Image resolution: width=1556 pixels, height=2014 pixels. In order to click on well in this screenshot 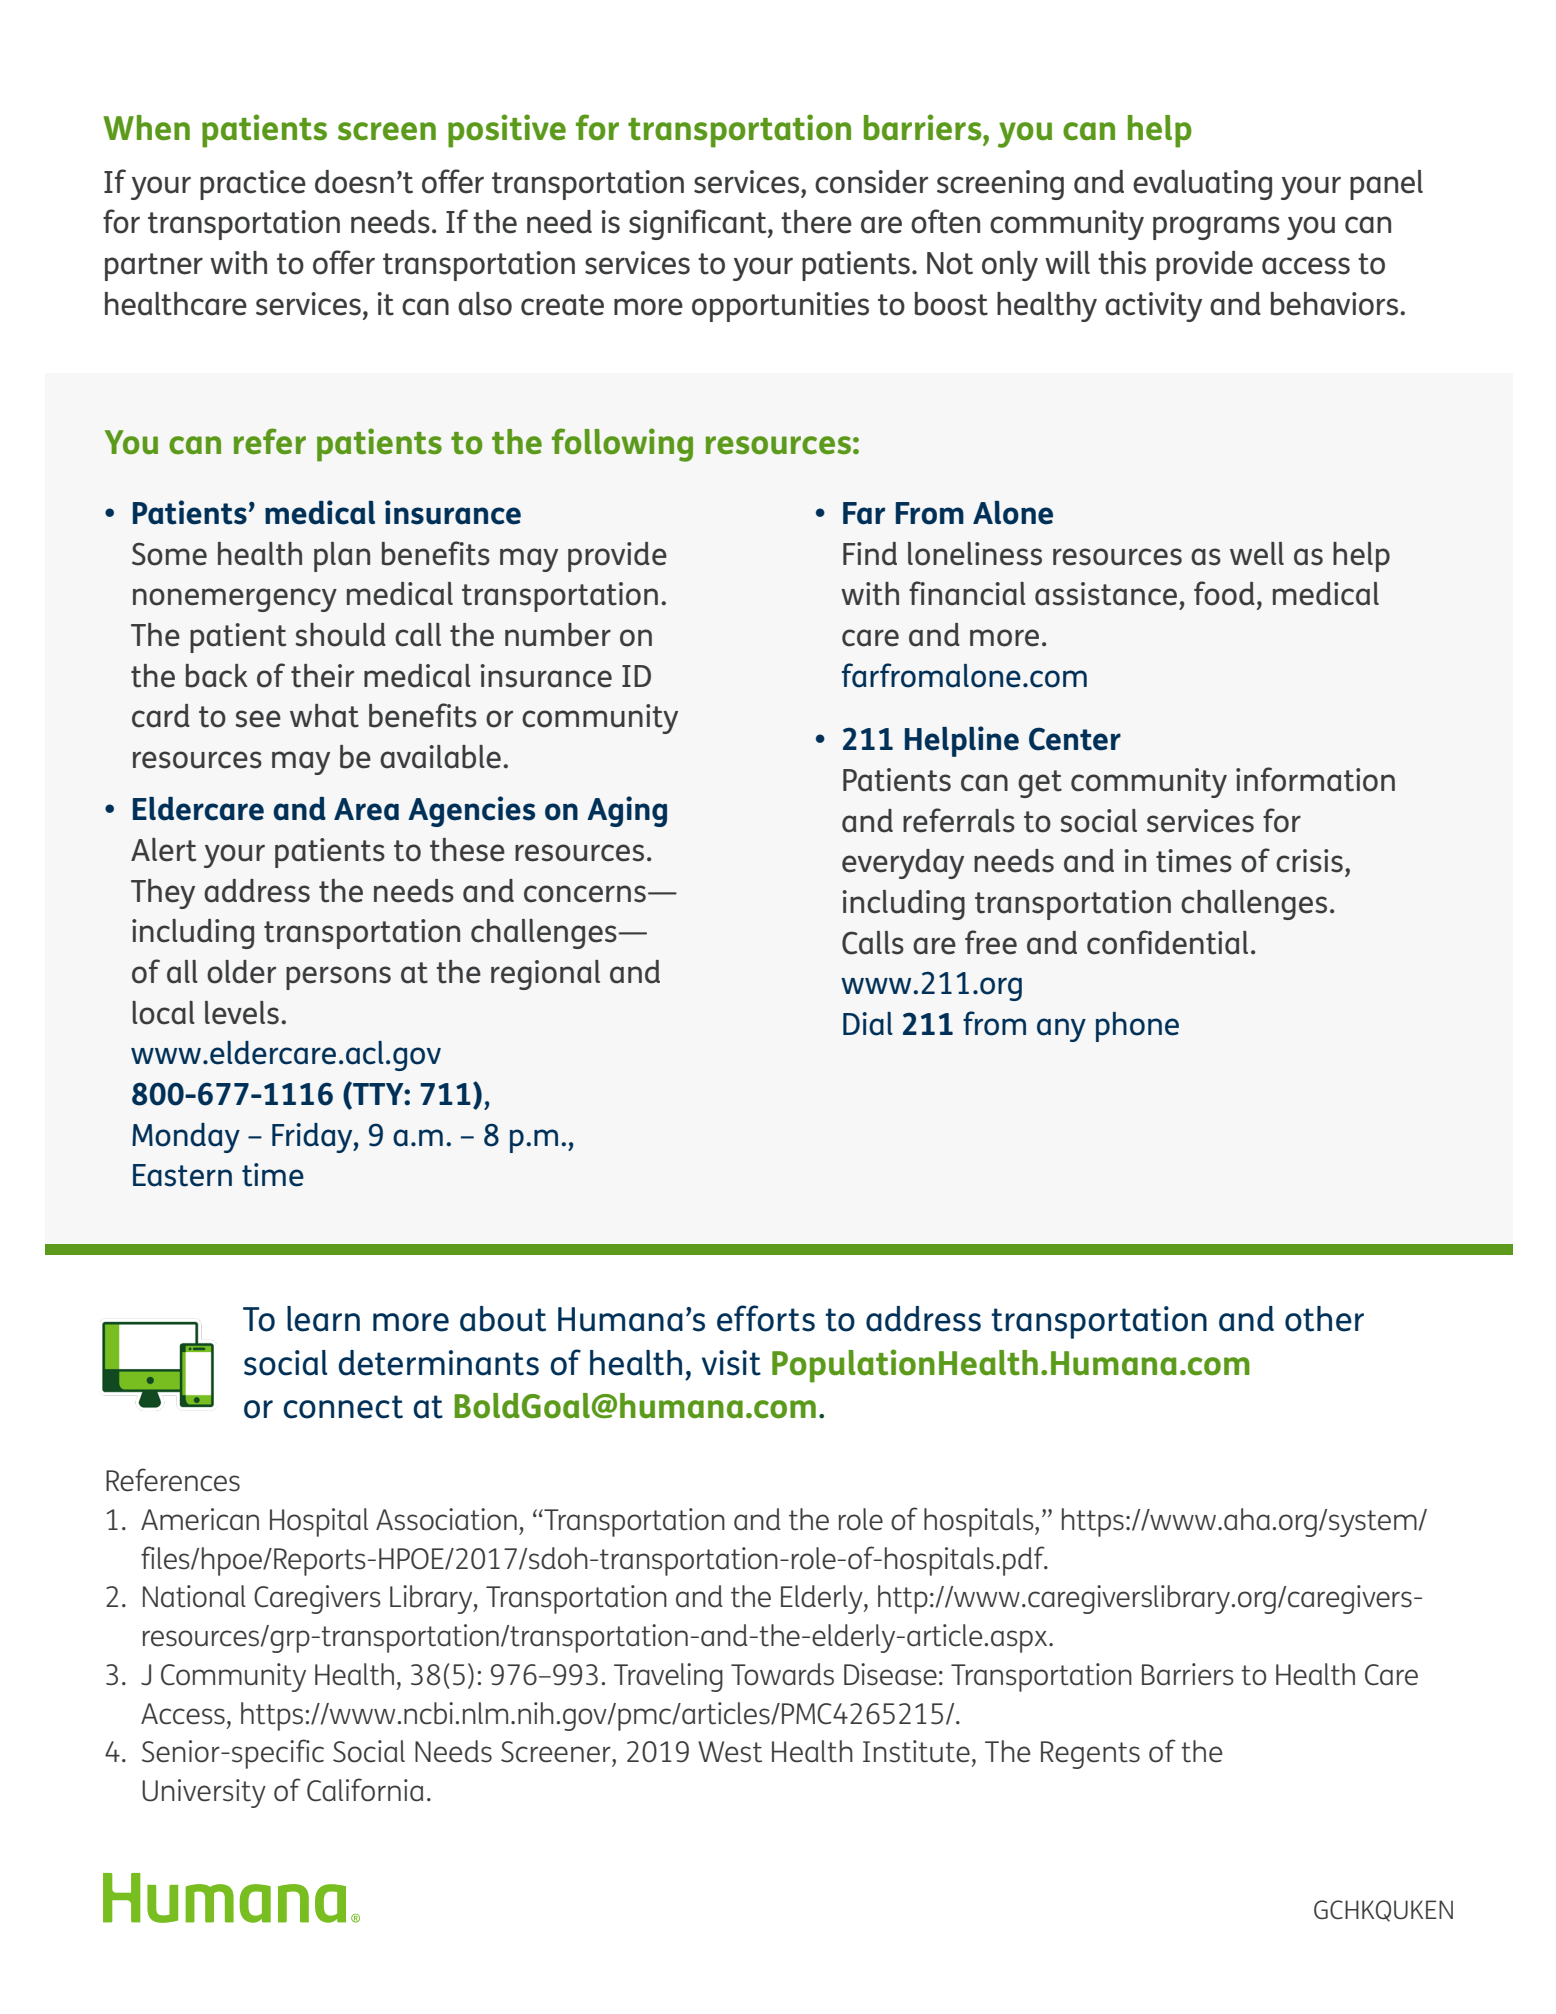, I will do `click(1257, 554)`.
